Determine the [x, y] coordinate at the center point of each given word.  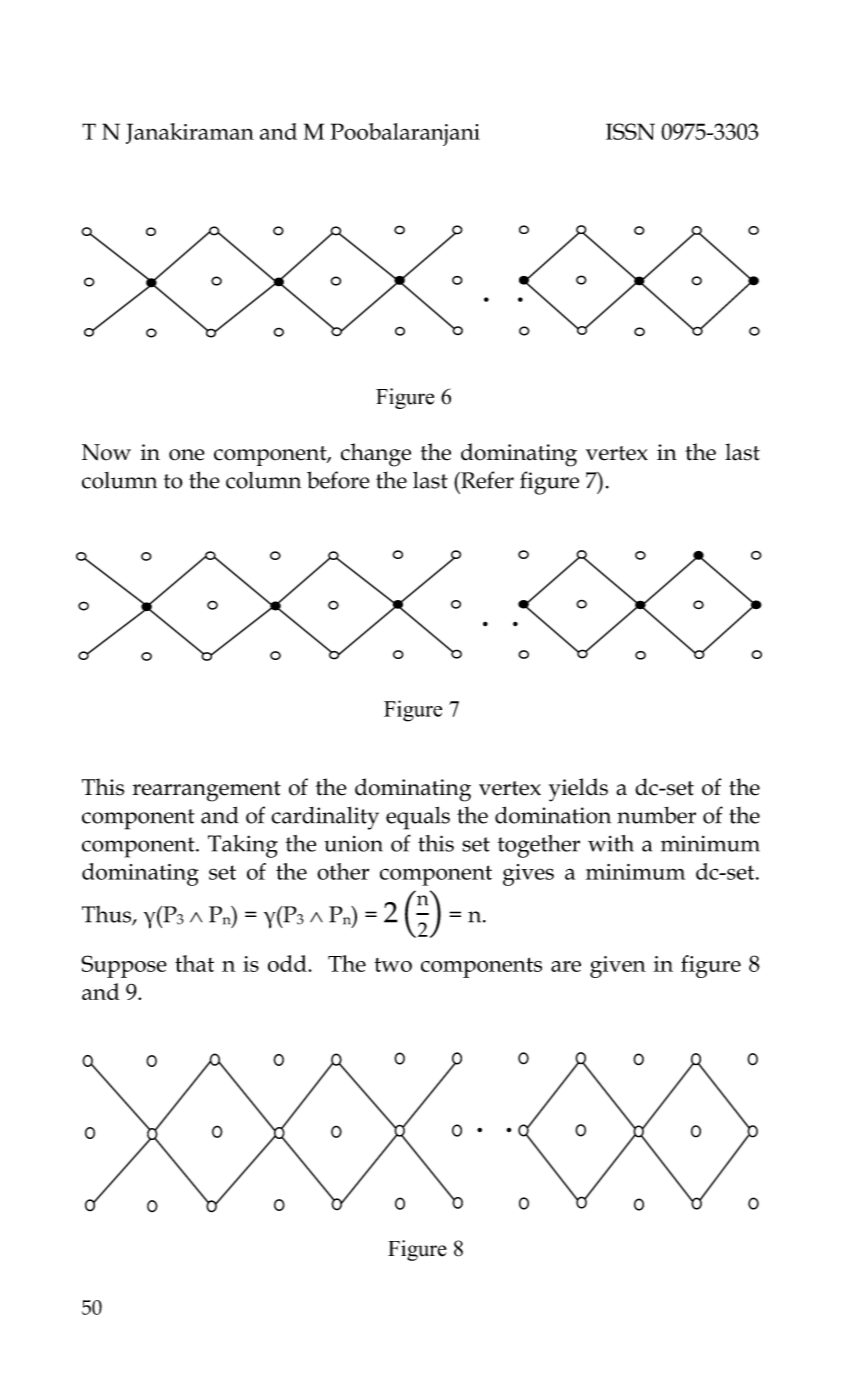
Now [106, 452]
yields [578, 790]
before [338, 480]
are [566, 966]
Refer [486, 480]
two [393, 965]
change [376, 455]
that [194, 963]
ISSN [630, 131]
